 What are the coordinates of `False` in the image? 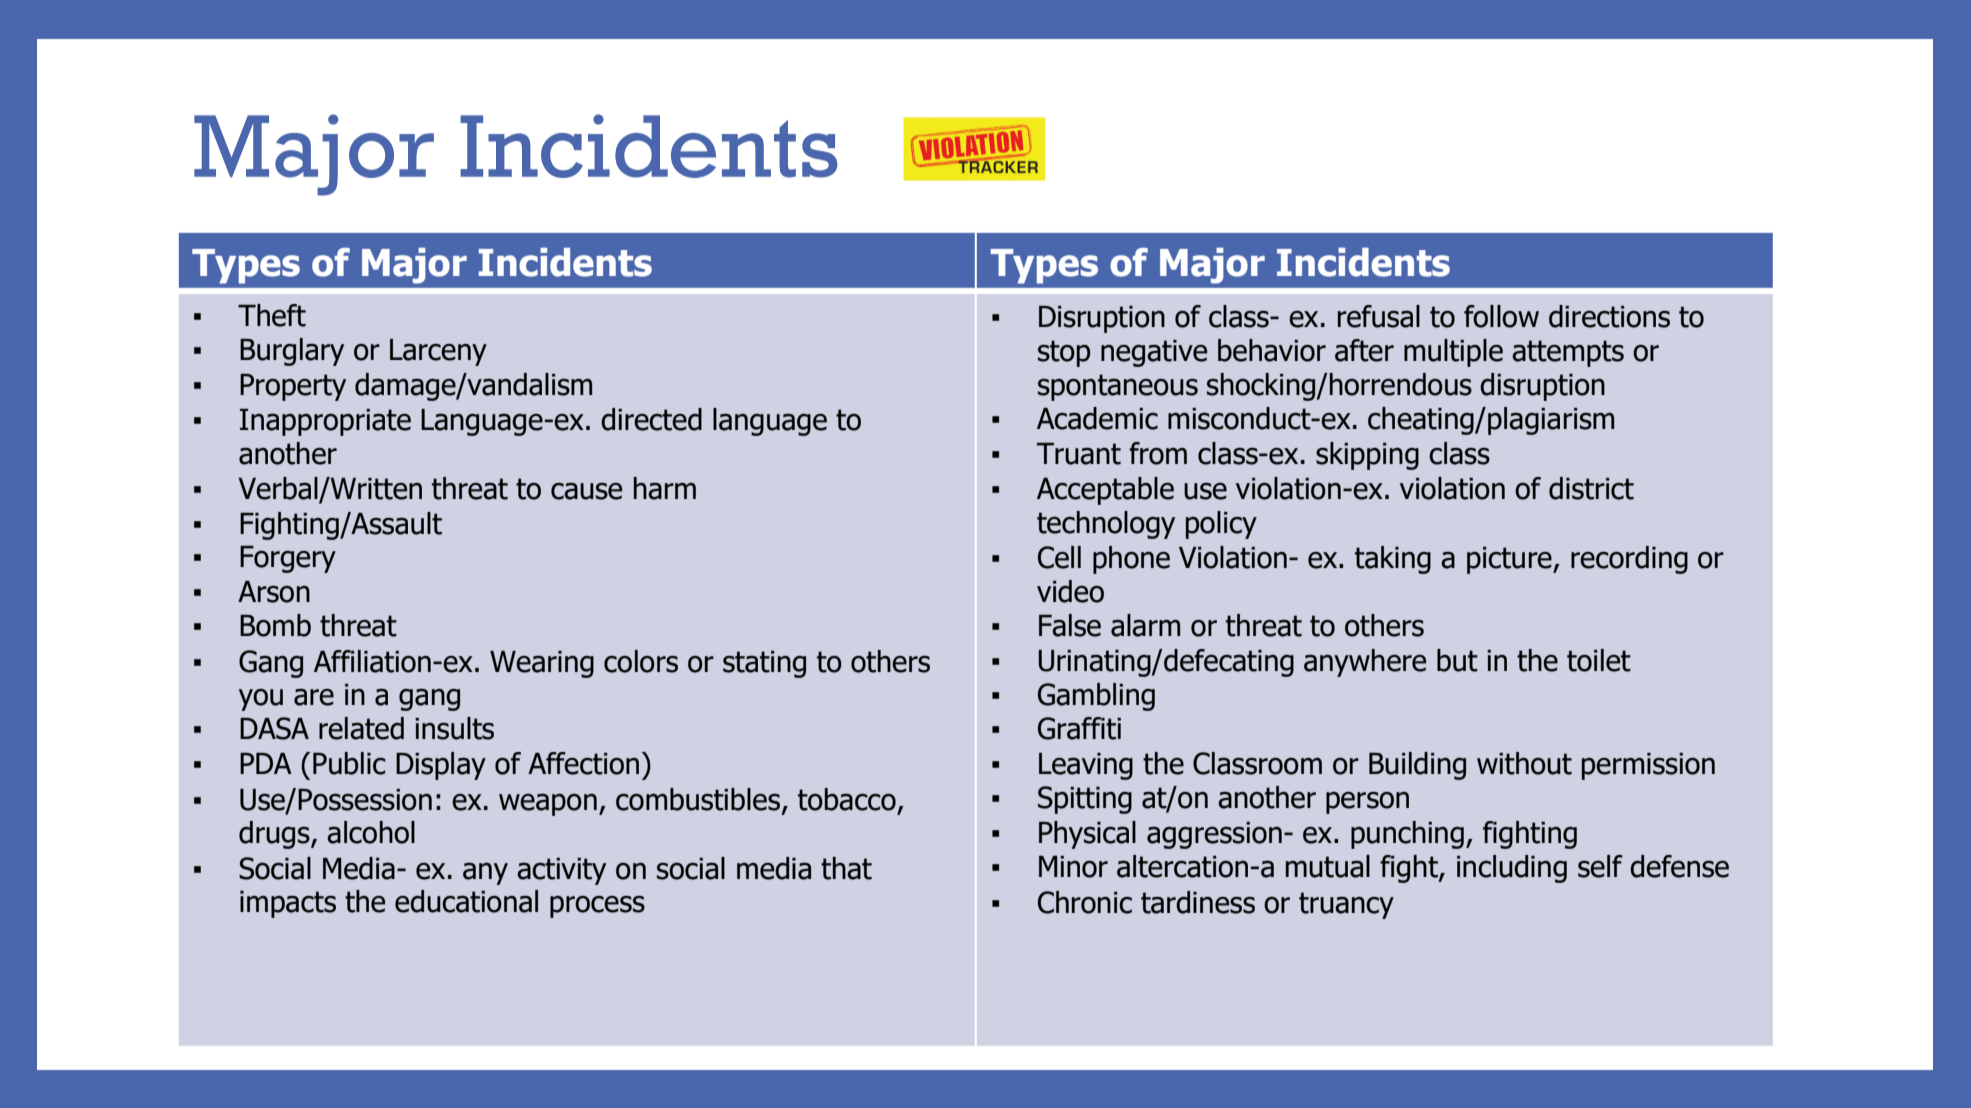 It's located at (1070, 625).
